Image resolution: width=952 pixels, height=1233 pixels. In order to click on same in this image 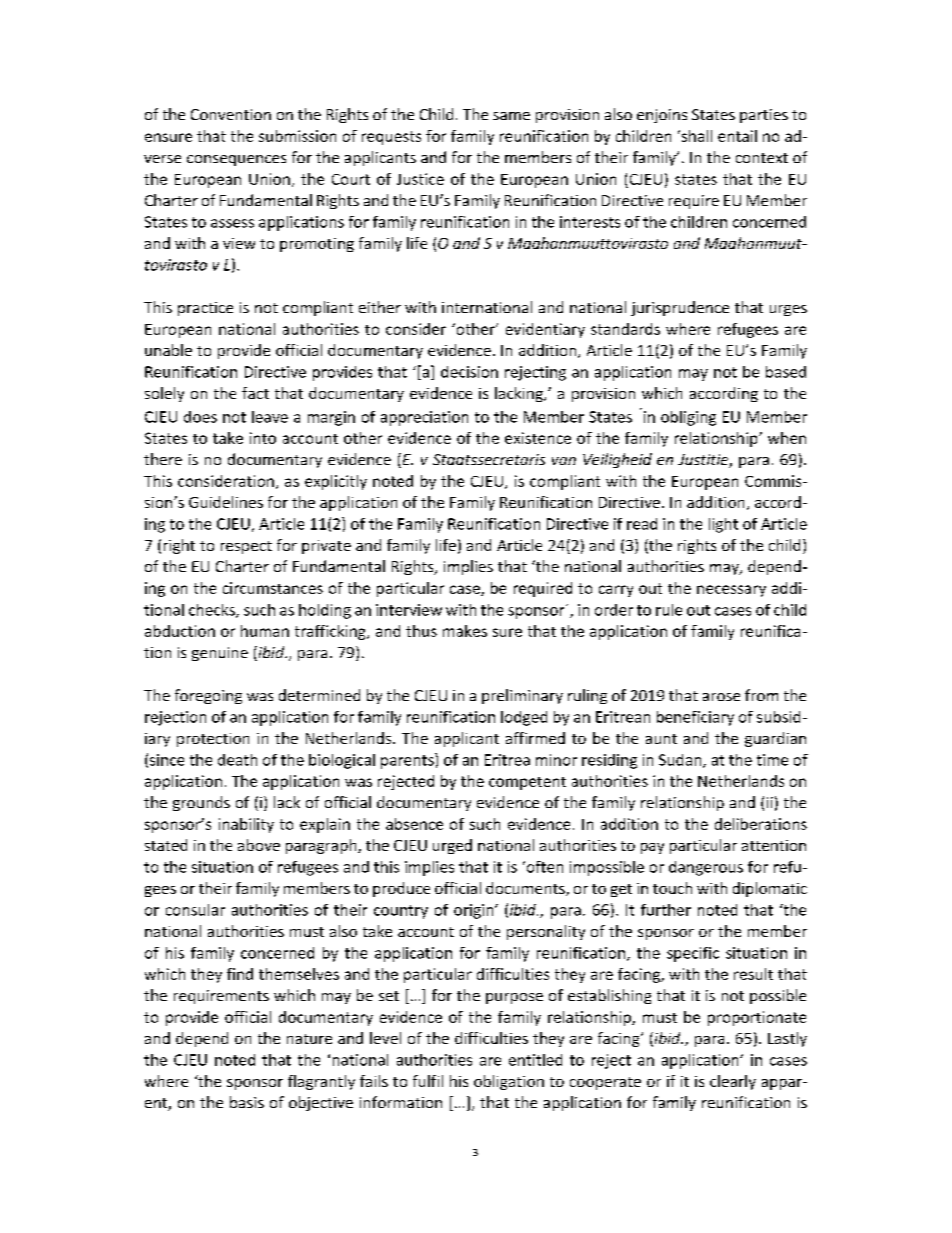, I will do `click(511, 116)`.
